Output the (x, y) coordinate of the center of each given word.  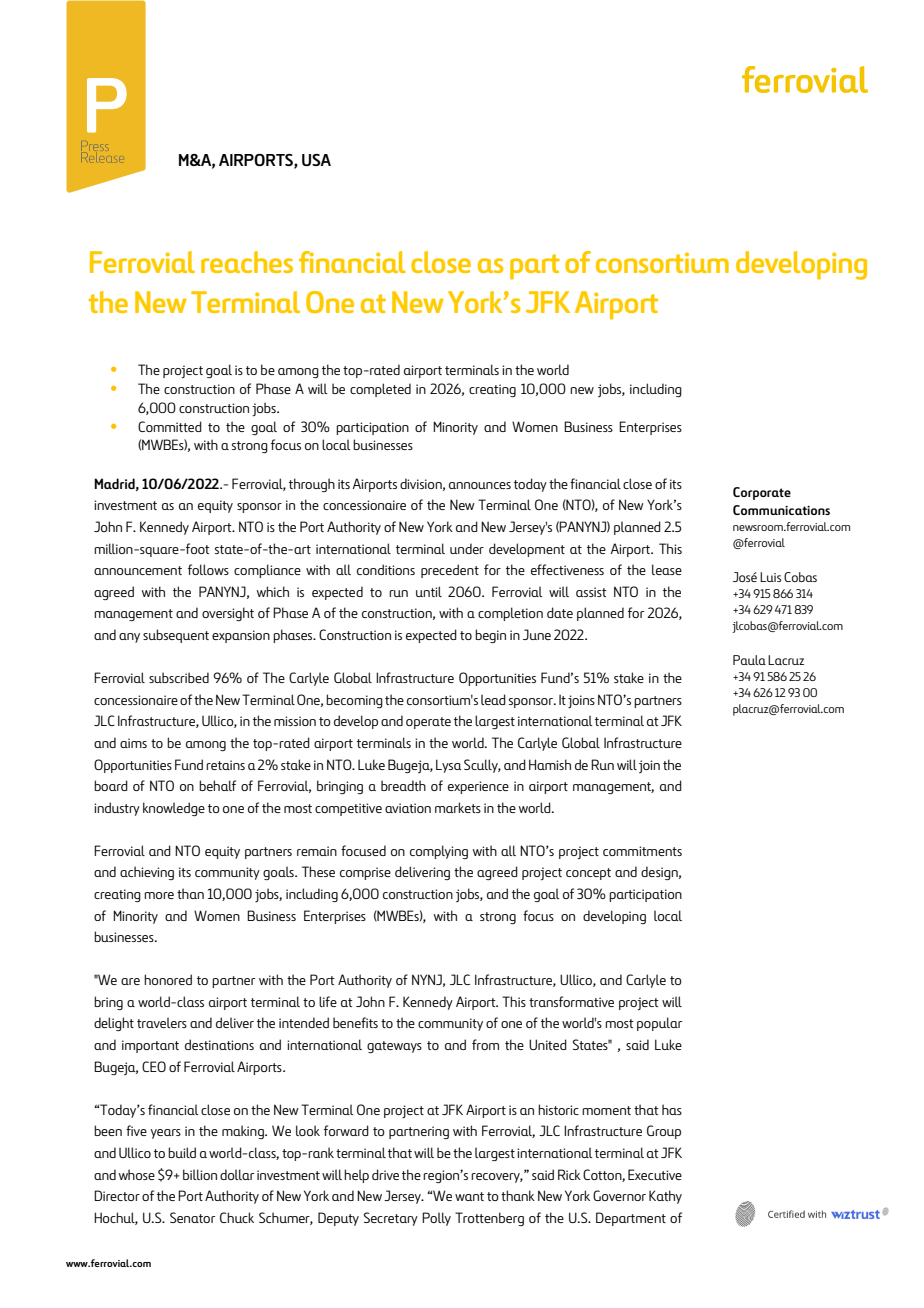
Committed (170, 426)
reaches (247, 262)
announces (480, 485)
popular (659, 1024)
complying (439, 852)
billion (200, 1174)
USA (316, 160)
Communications (781, 510)
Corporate (762, 493)
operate (428, 723)
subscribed (179, 677)
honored (168, 979)
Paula (749, 660)
